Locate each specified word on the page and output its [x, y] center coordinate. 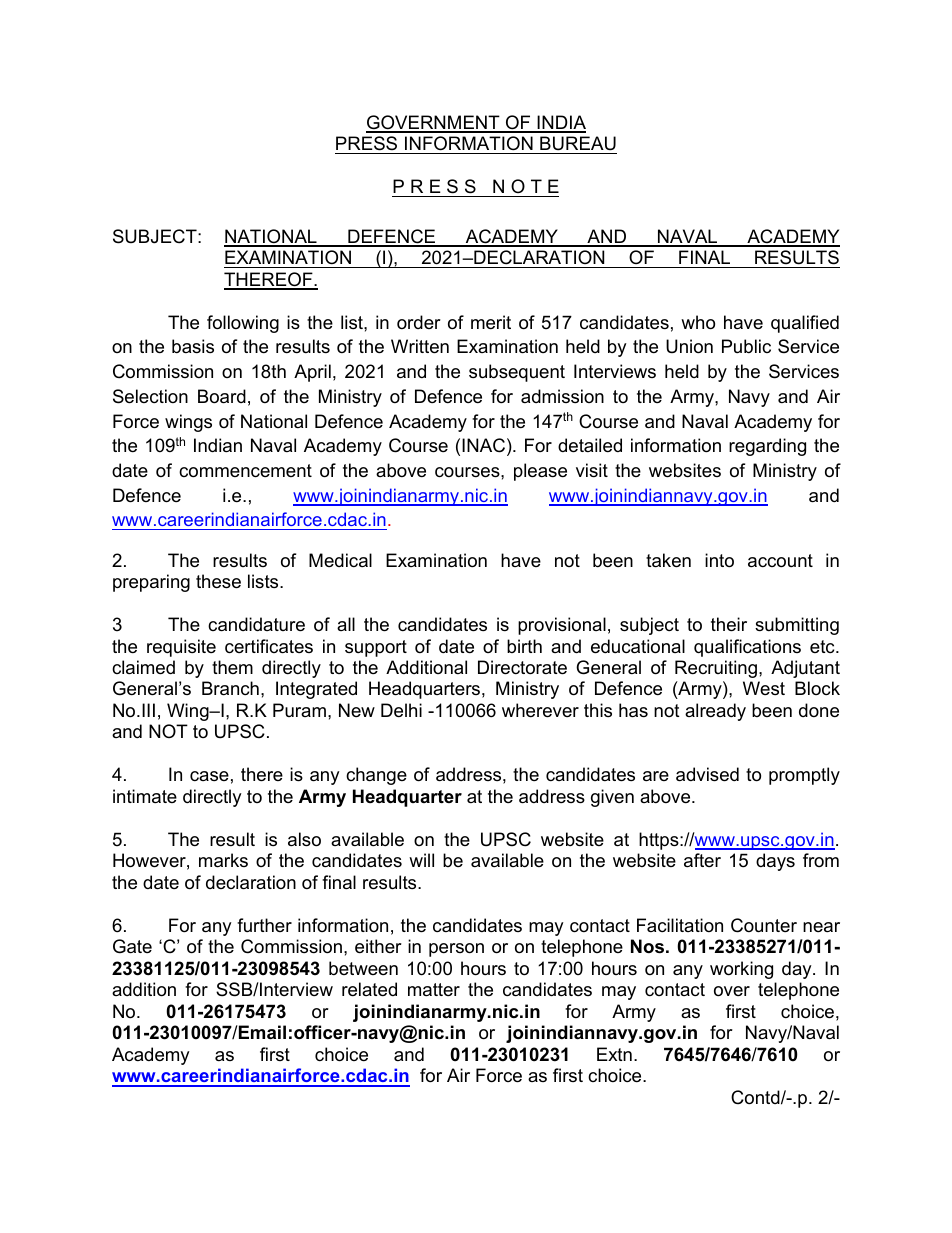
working [741, 970]
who [698, 322]
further [264, 925]
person [456, 950]
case [209, 776]
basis [193, 346]
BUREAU [577, 145]
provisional [562, 626]
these [218, 581]
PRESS [367, 145]
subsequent [517, 373]
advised [707, 774]
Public [746, 346]
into [719, 560]
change [376, 776]
